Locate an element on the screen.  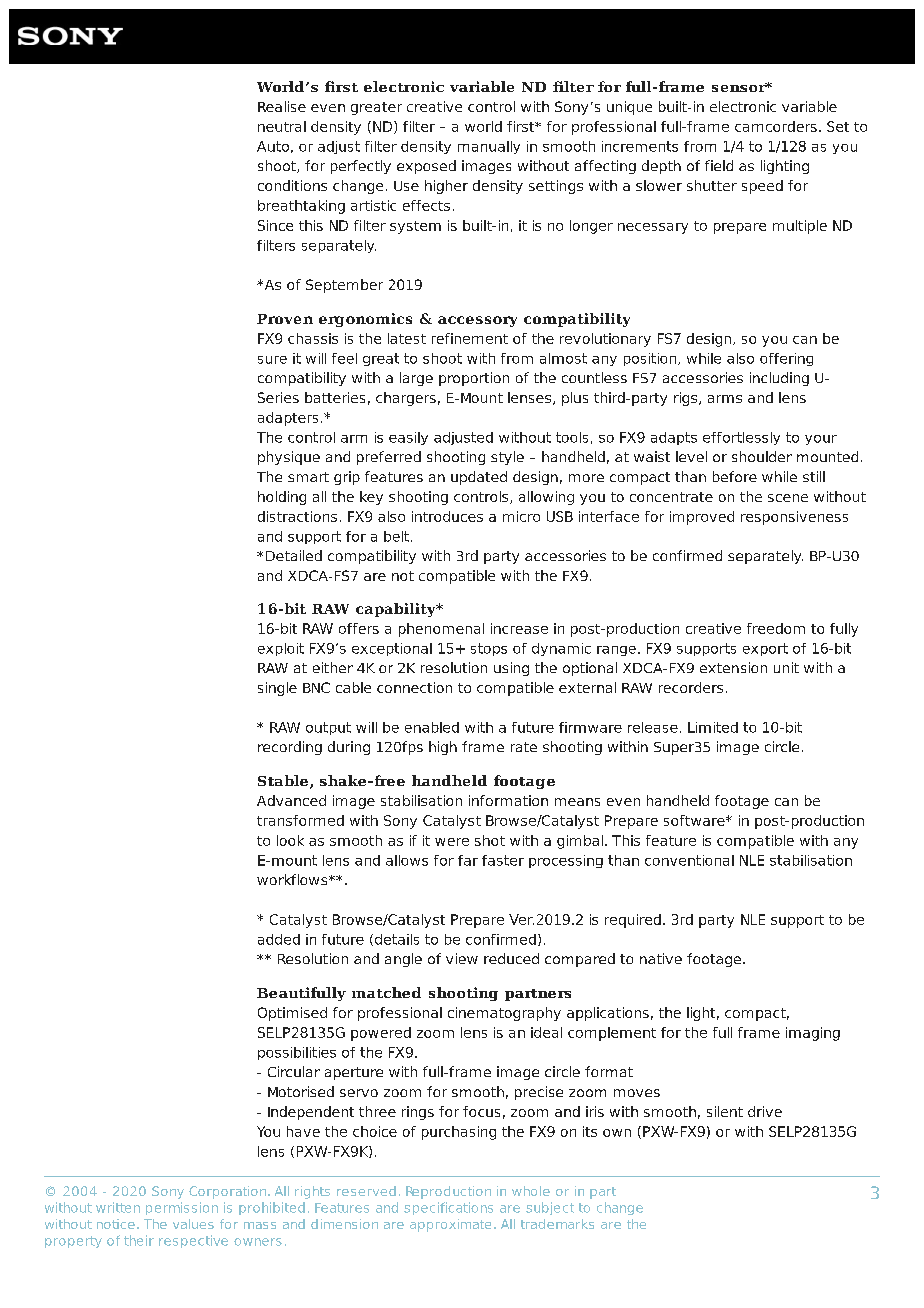
Auto is located at coordinates (273, 146).
